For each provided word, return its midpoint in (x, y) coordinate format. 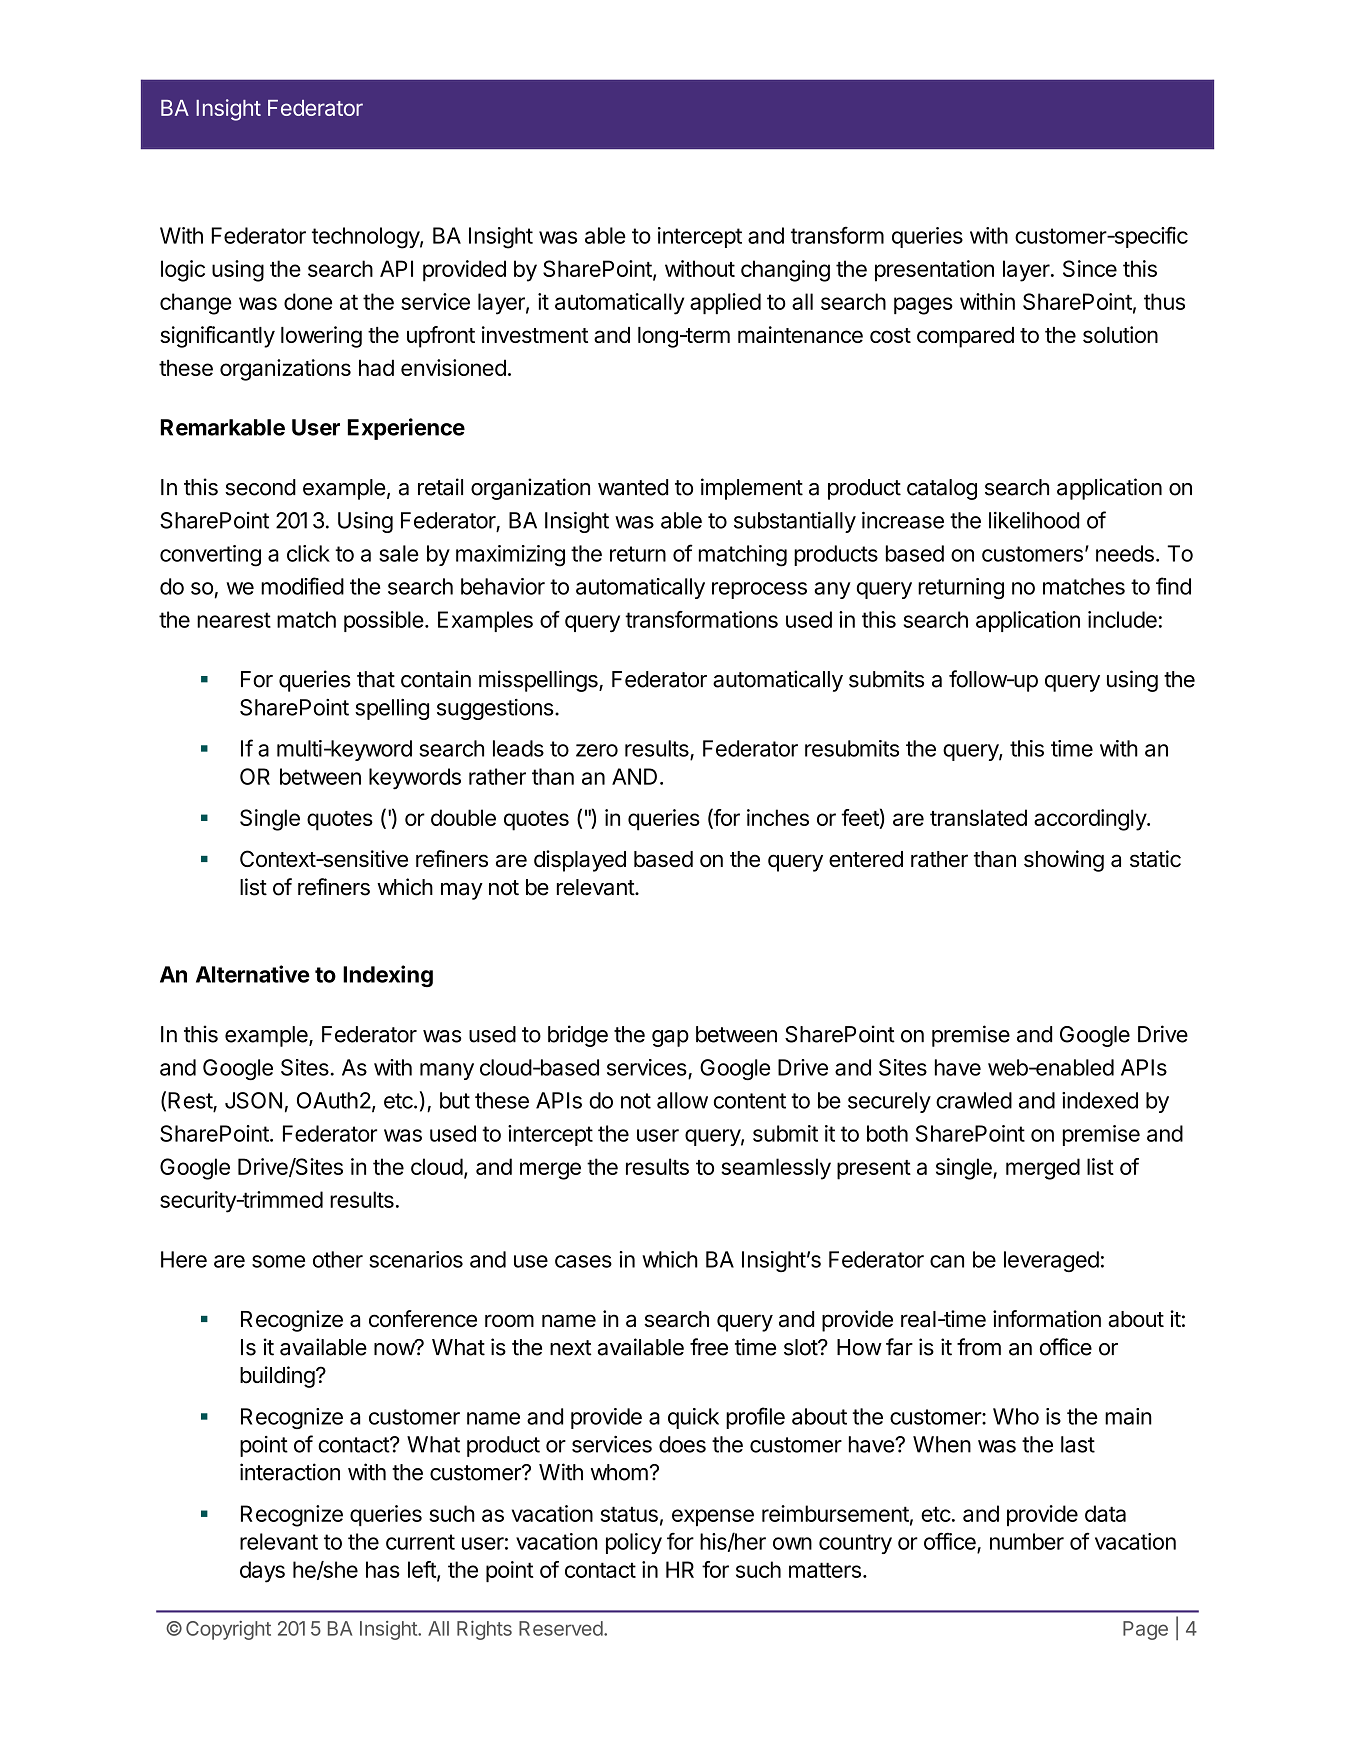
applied (725, 303)
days (262, 1572)
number (1027, 1541)
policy (634, 1543)
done (308, 301)
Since (1090, 268)
